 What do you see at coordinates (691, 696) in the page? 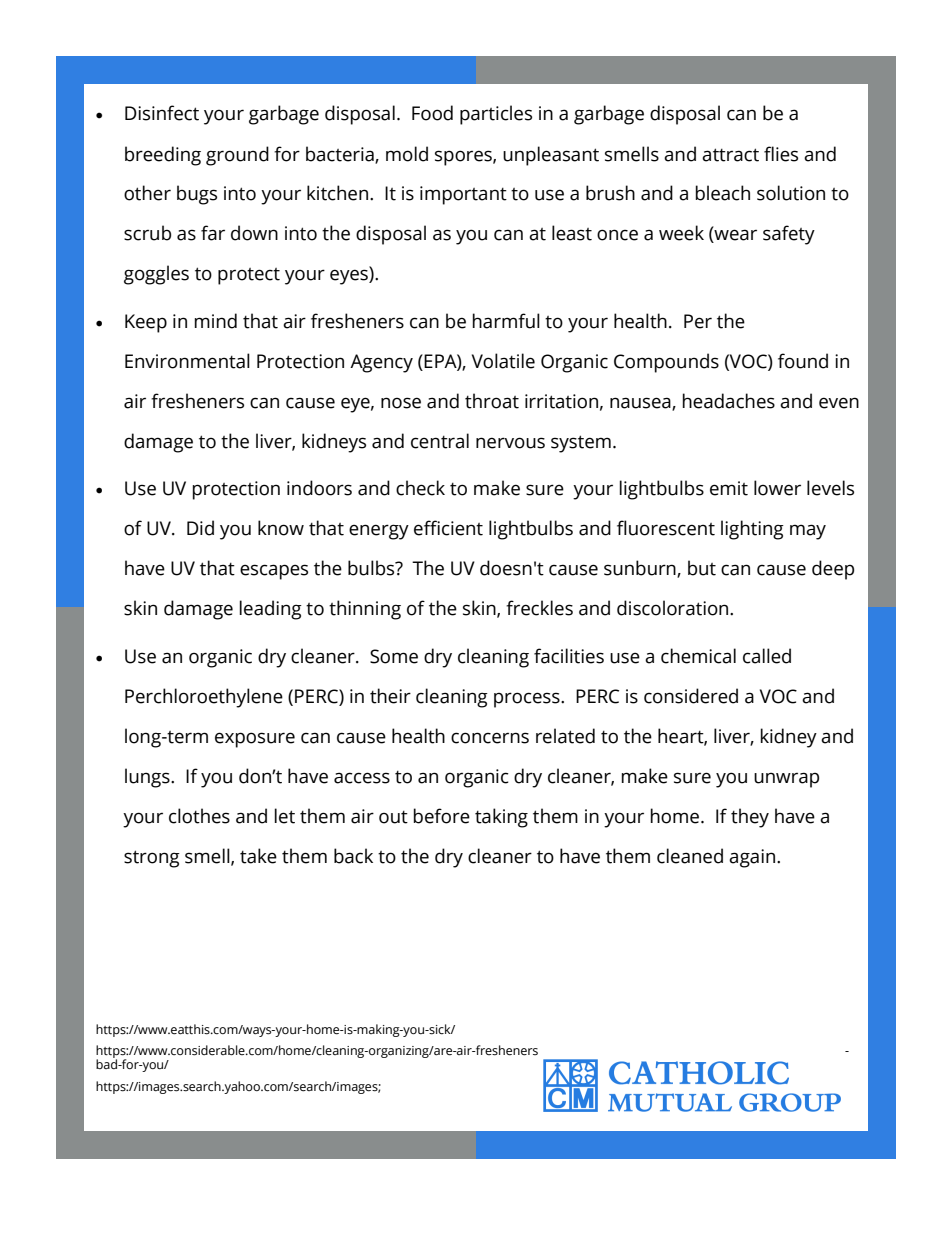
I see `considered` at bounding box center [691, 696].
